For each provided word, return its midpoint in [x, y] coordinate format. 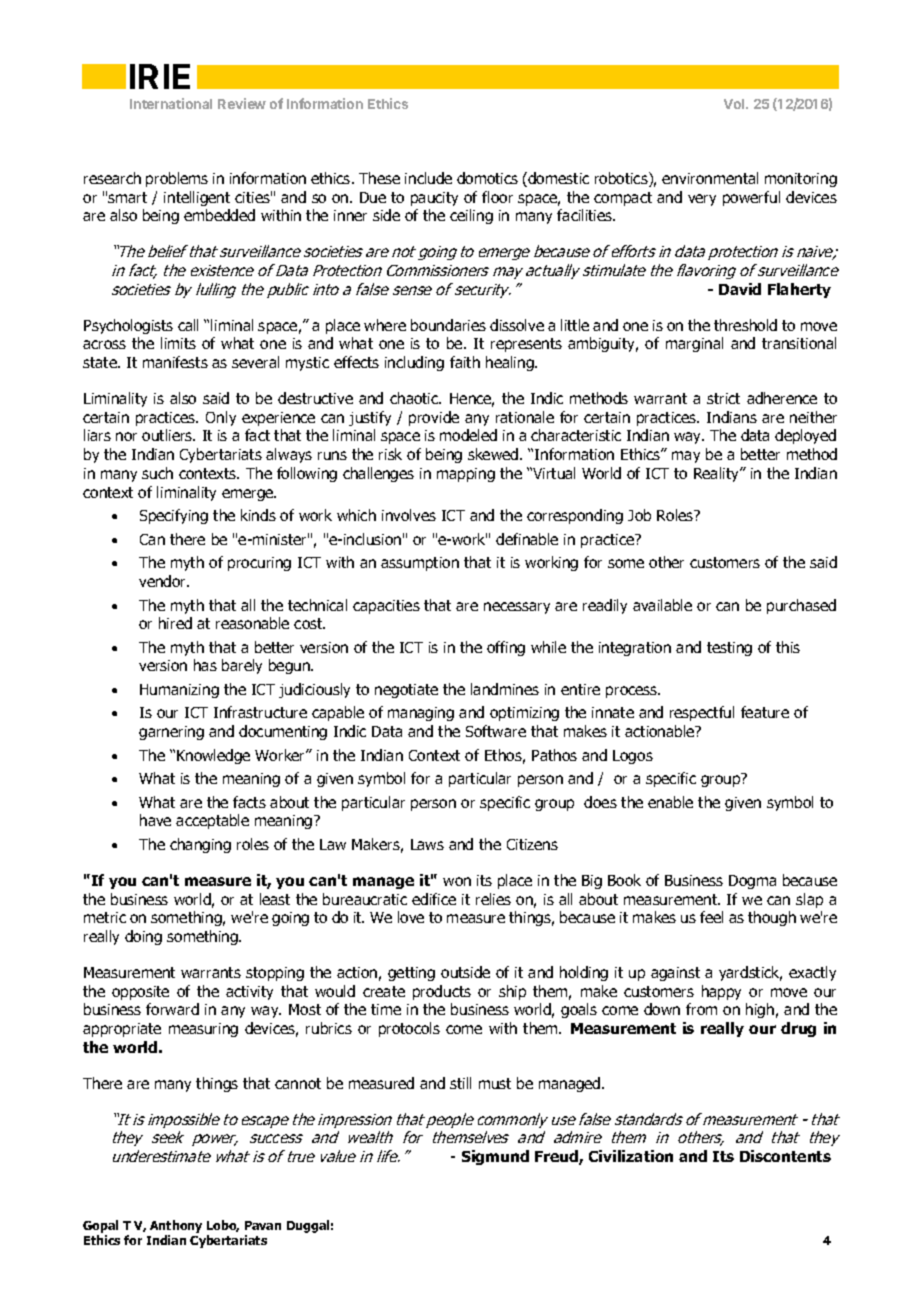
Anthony [176, 1228]
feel [711, 917]
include [428, 178]
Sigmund [495, 1157]
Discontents [785, 1156]
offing [506, 648]
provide [434, 418]
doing [143, 937]
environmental [710, 178]
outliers [168, 435]
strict [723, 398]
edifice [434, 899]
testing [729, 649]
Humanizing [179, 691]
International [171, 103]
